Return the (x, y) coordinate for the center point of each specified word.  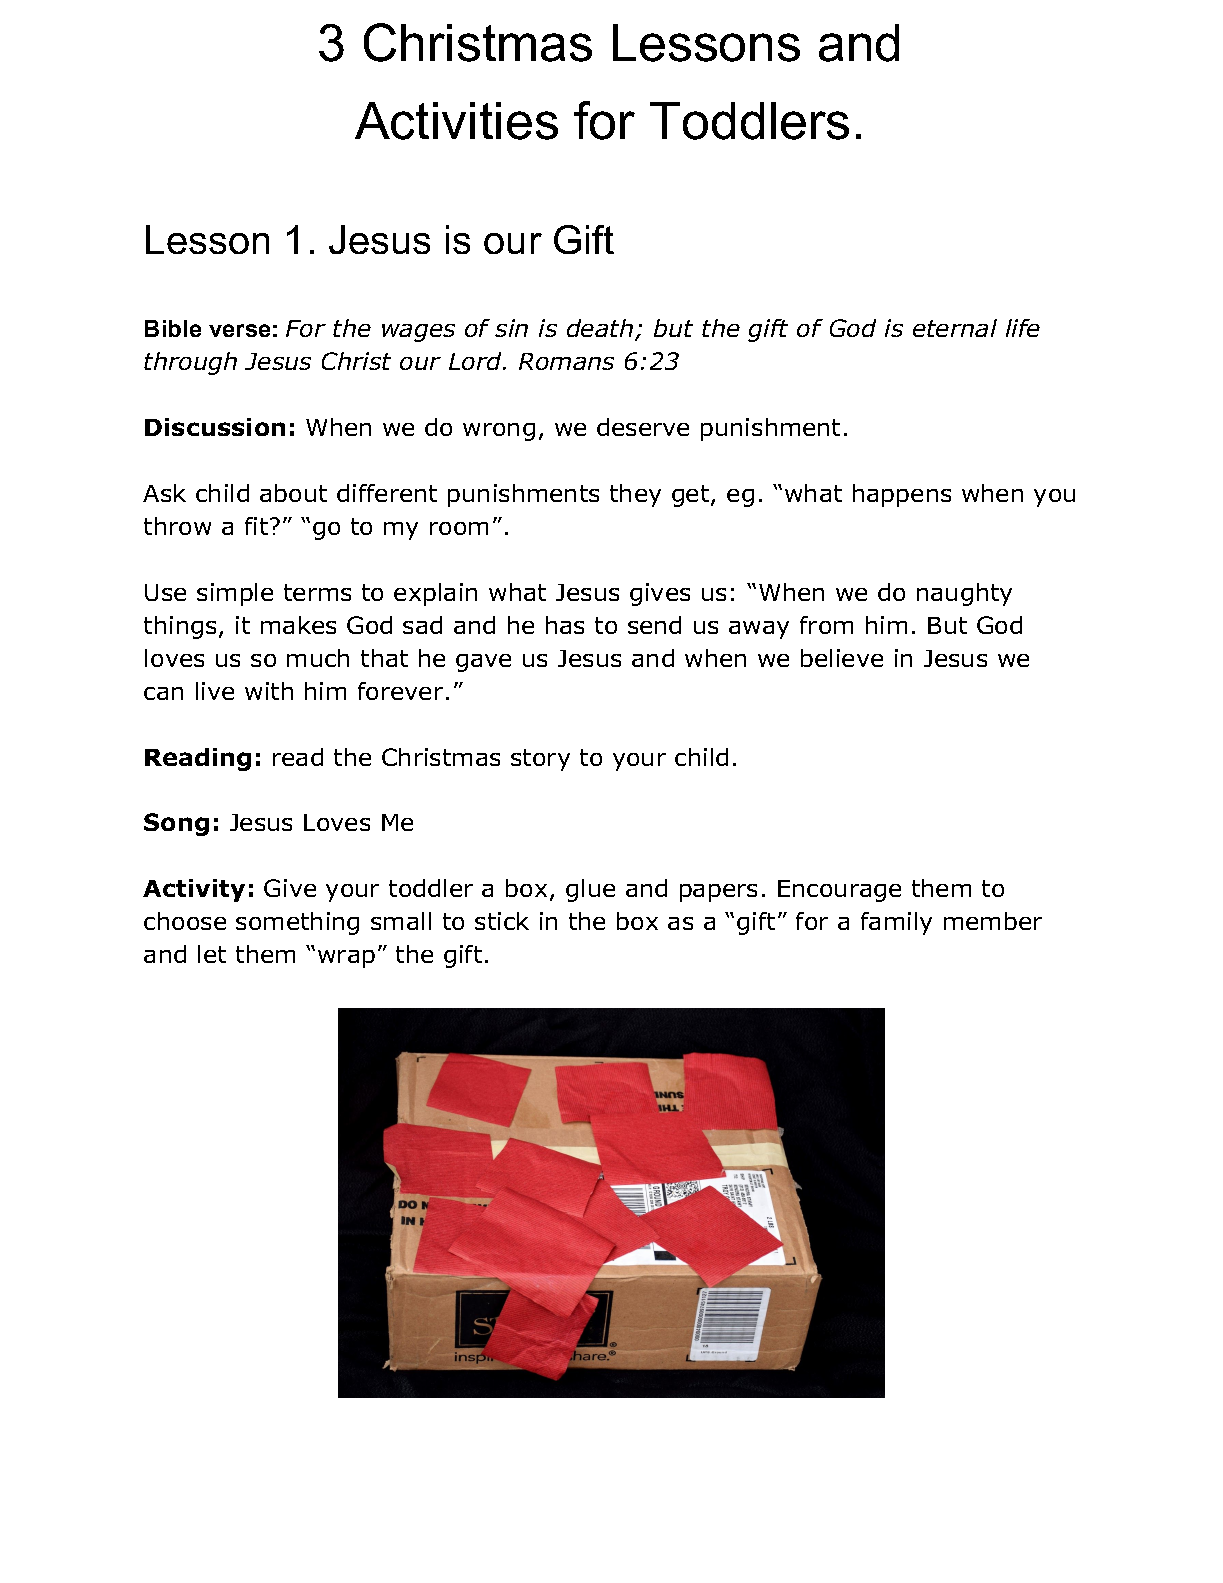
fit (256, 526)
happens (902, 495)
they (635, 495)
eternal (955, 328)
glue (590, 890)
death (600, 328)
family (896, 923)
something (297, 923)
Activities (456, 121)
